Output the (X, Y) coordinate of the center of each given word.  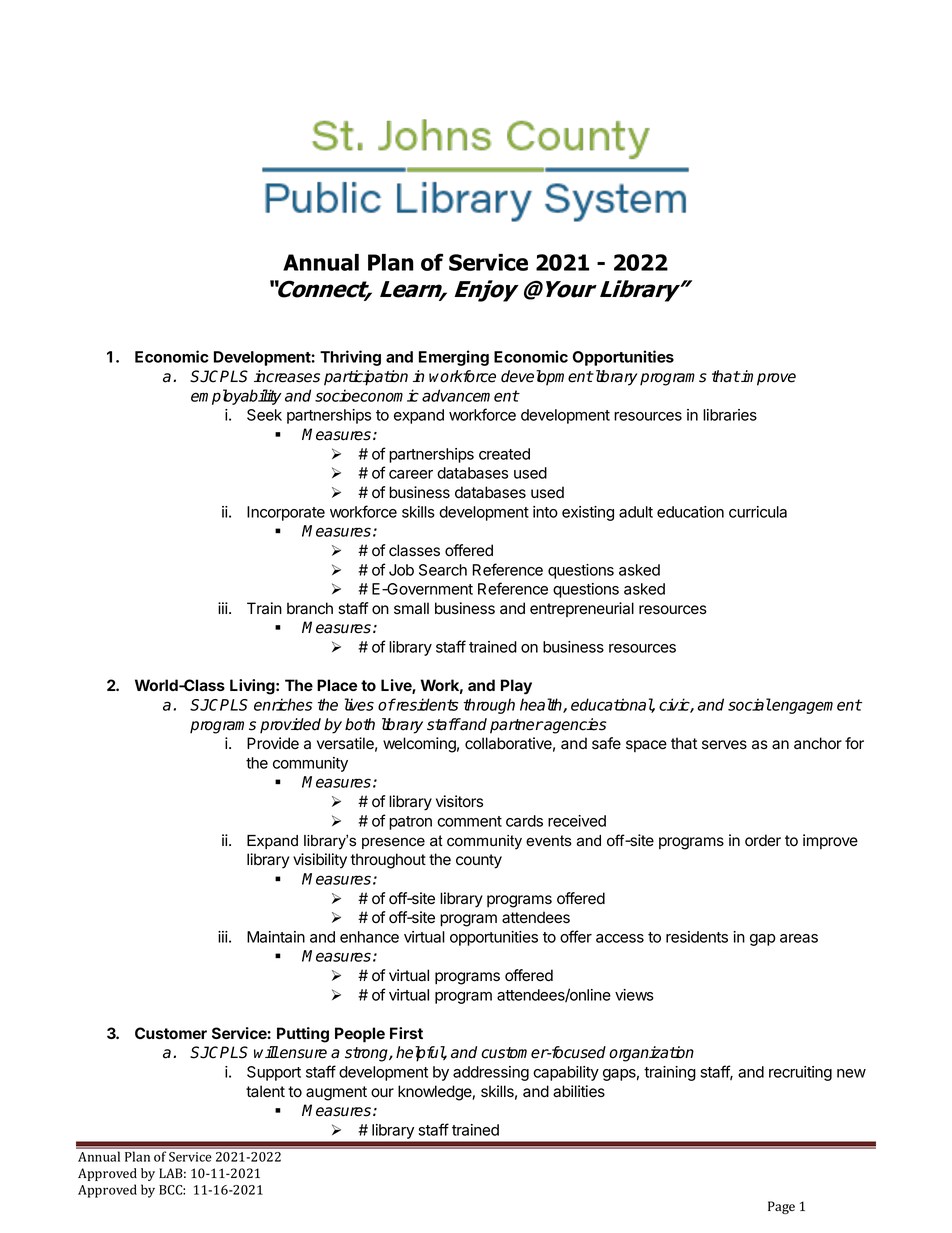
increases (287, 376)
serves (724, 745)
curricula (758, 512)
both (360, 724)
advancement (470, 395)
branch (310, 608)
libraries (730, 415)
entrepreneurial (582, 609)
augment (336, 1093)
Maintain (276, 937)
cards (524, 821)
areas (799, 938)
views (634, 995)
